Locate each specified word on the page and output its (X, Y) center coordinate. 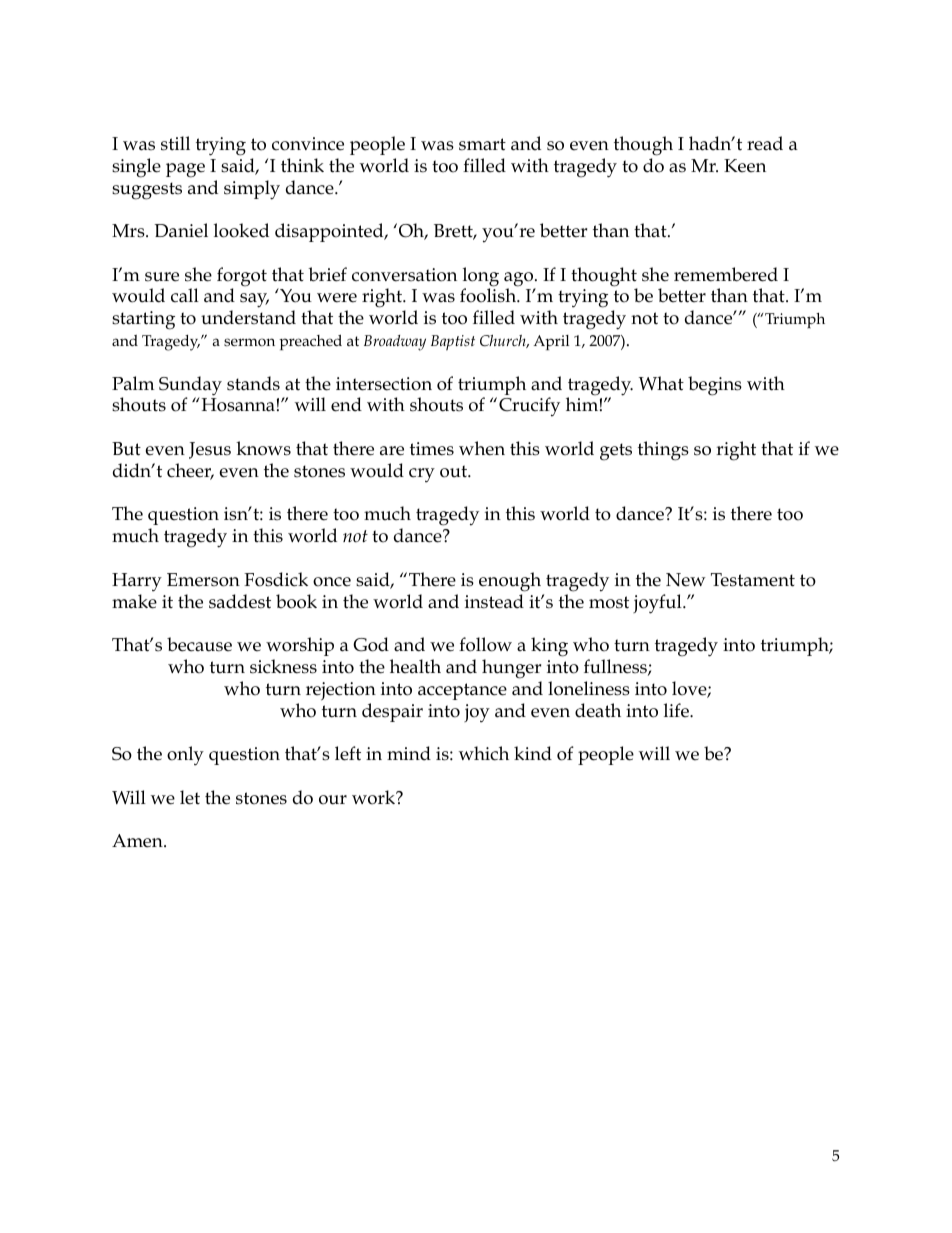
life (677, 710)
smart (482, 144)
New (686, 580)
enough (510, 582)
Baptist (453, 343)
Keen (745, 166)
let (190, 797)
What (661, 383)
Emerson (203, 580)
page (185, 170)
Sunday (190, 387)
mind (409, 753)
